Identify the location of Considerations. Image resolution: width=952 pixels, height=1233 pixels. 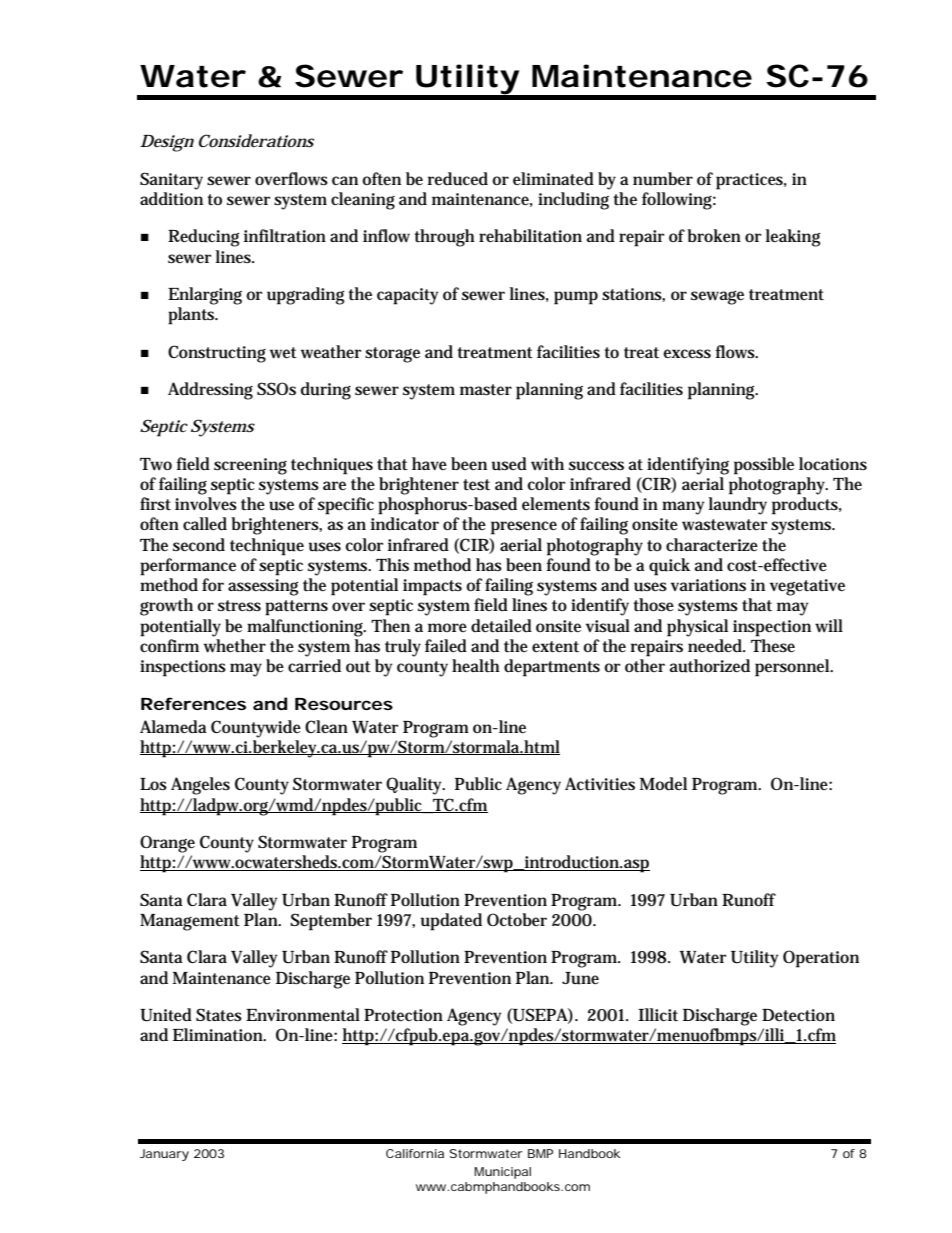
(256, 141).
